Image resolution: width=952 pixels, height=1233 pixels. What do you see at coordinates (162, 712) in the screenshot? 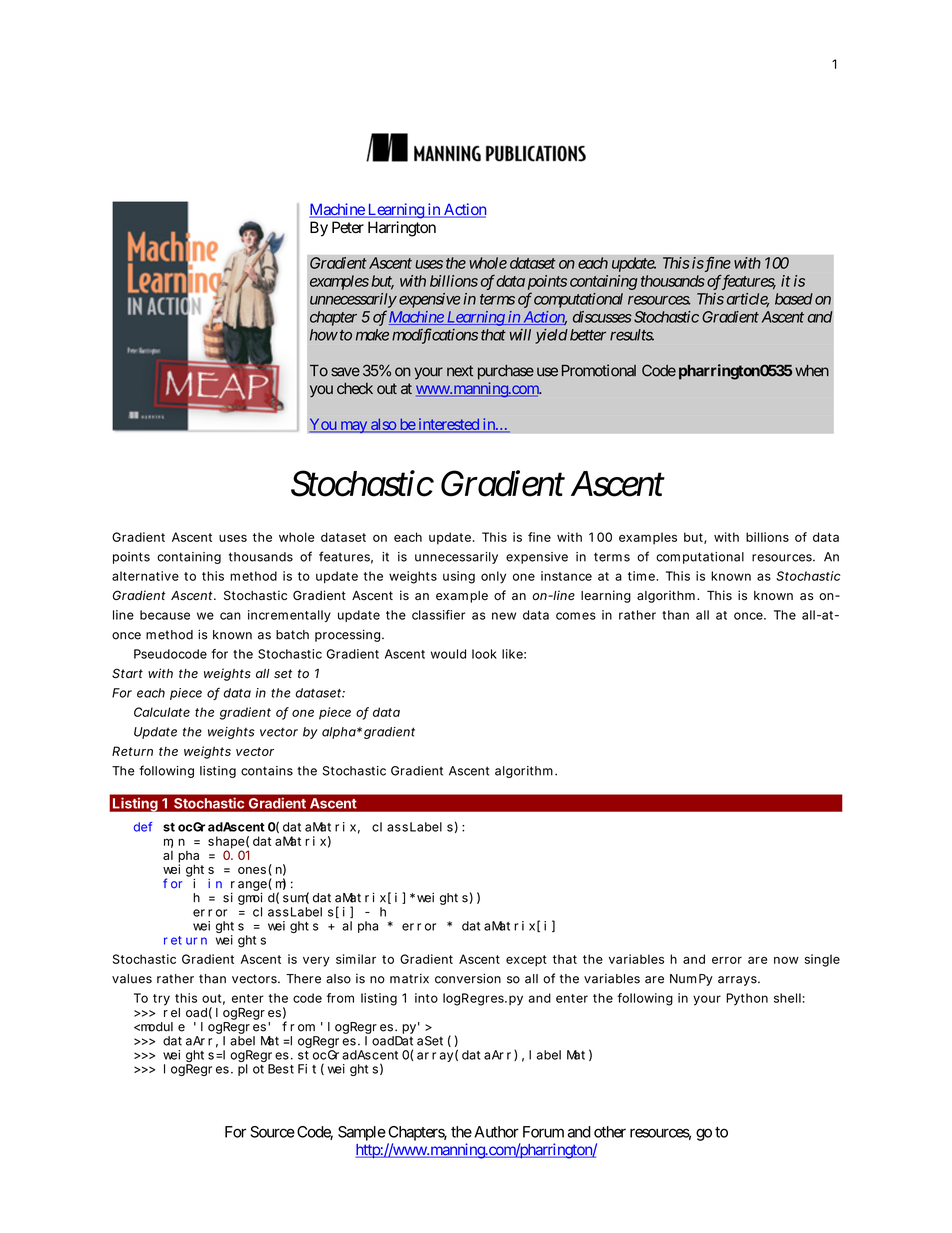
I see `Calculate` at bounding box center [162, 712].
